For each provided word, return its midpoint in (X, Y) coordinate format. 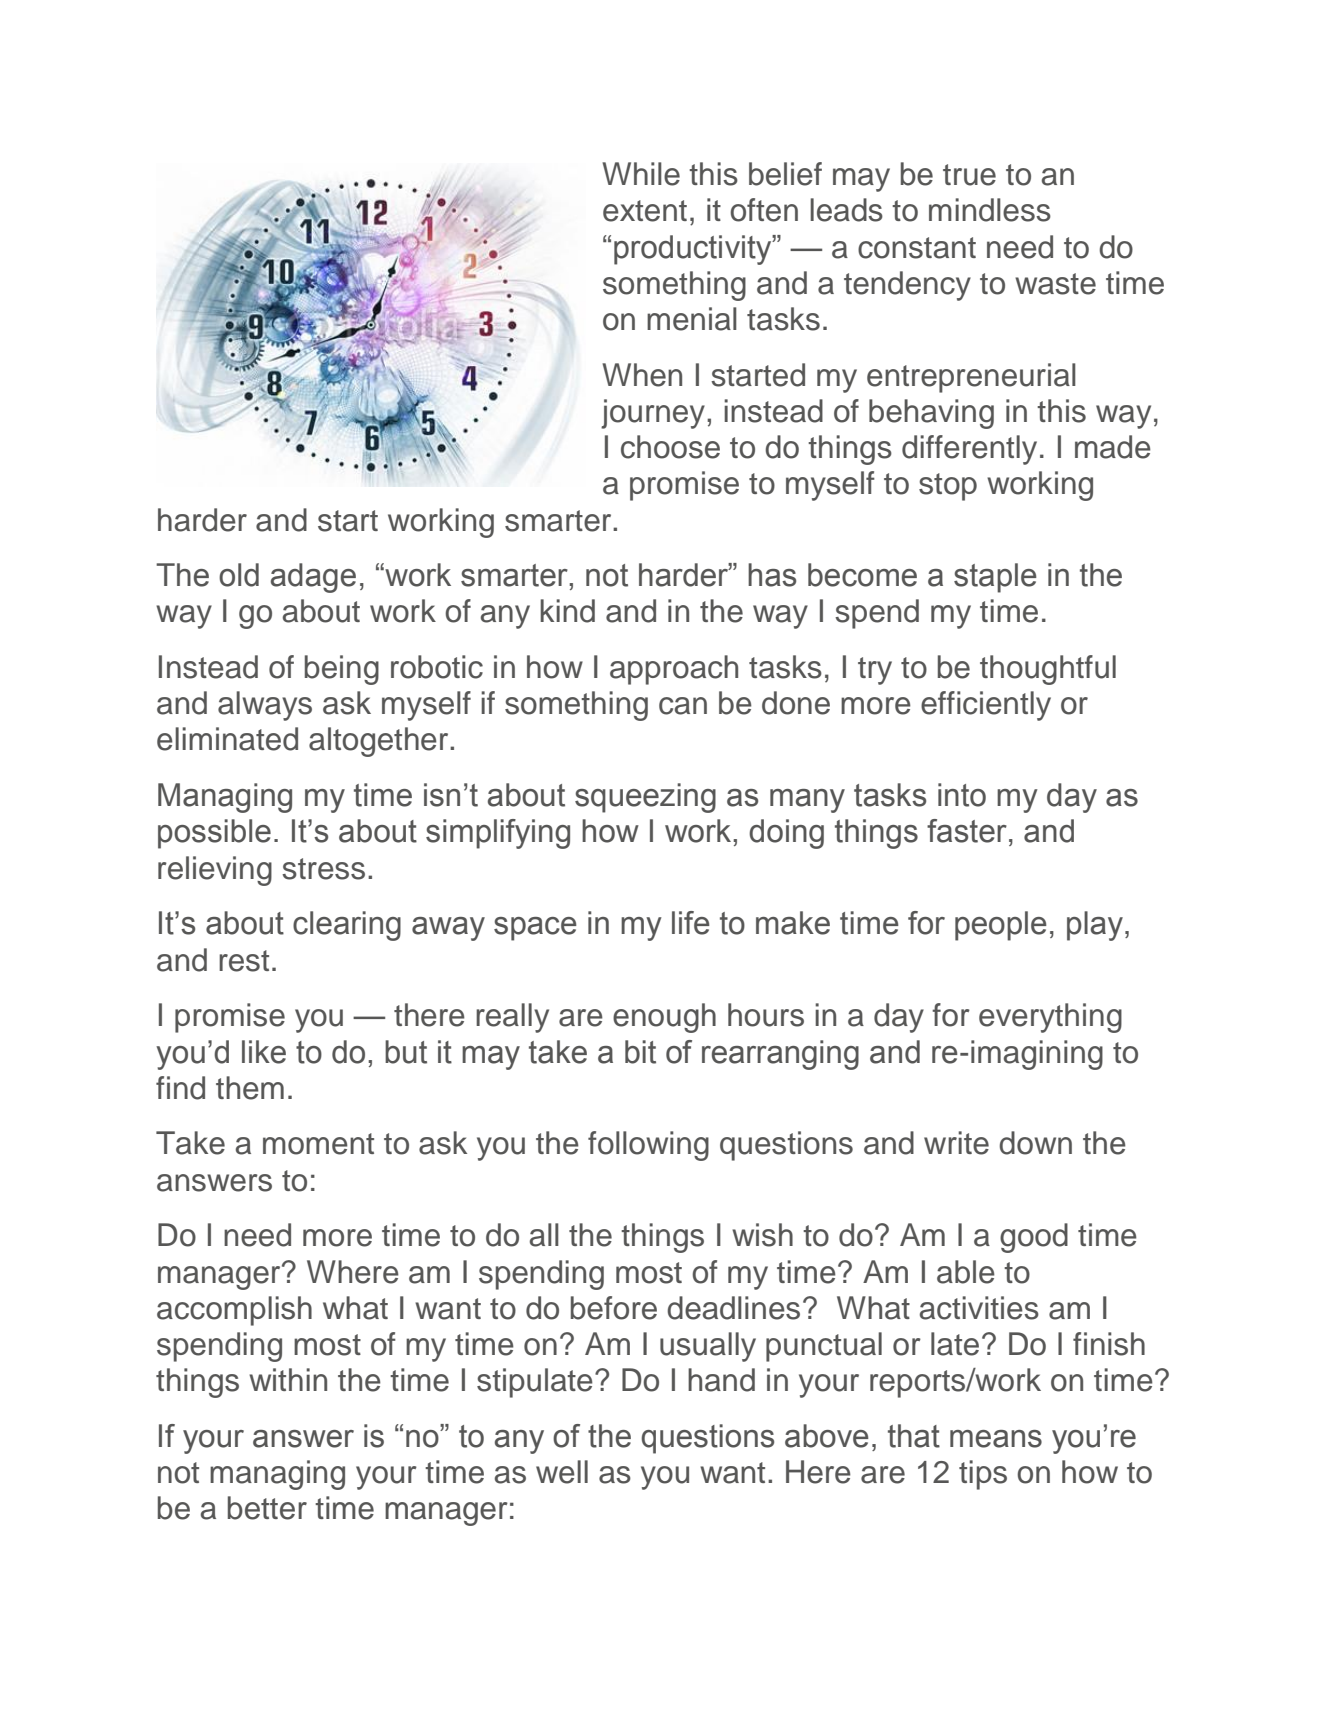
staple (995, 578)
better (267, 1508)
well (562, 1472)
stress (323, 869)
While (641, 174)
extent (645, 211)
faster (967, 831)
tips (983, 1475)
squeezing (645, 798)
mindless (990, 210)
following (648, 1146)
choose (670, 447)
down (1035, 1143)
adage (313, 578)
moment (318, 1144)
